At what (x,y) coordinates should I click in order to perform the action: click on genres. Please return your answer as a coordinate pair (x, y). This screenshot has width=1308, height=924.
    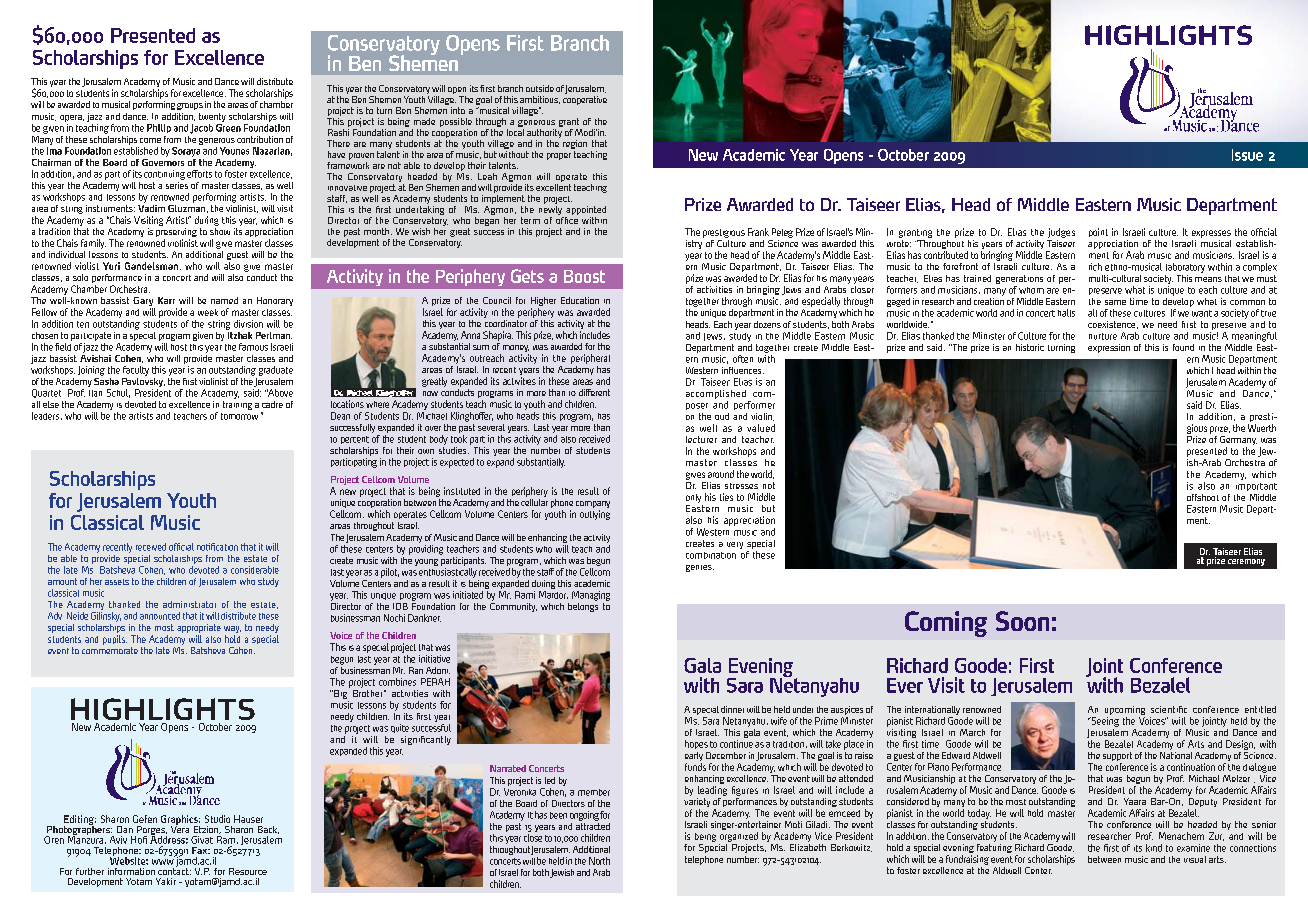
    Looking at the image, I should click on (700, 568).
